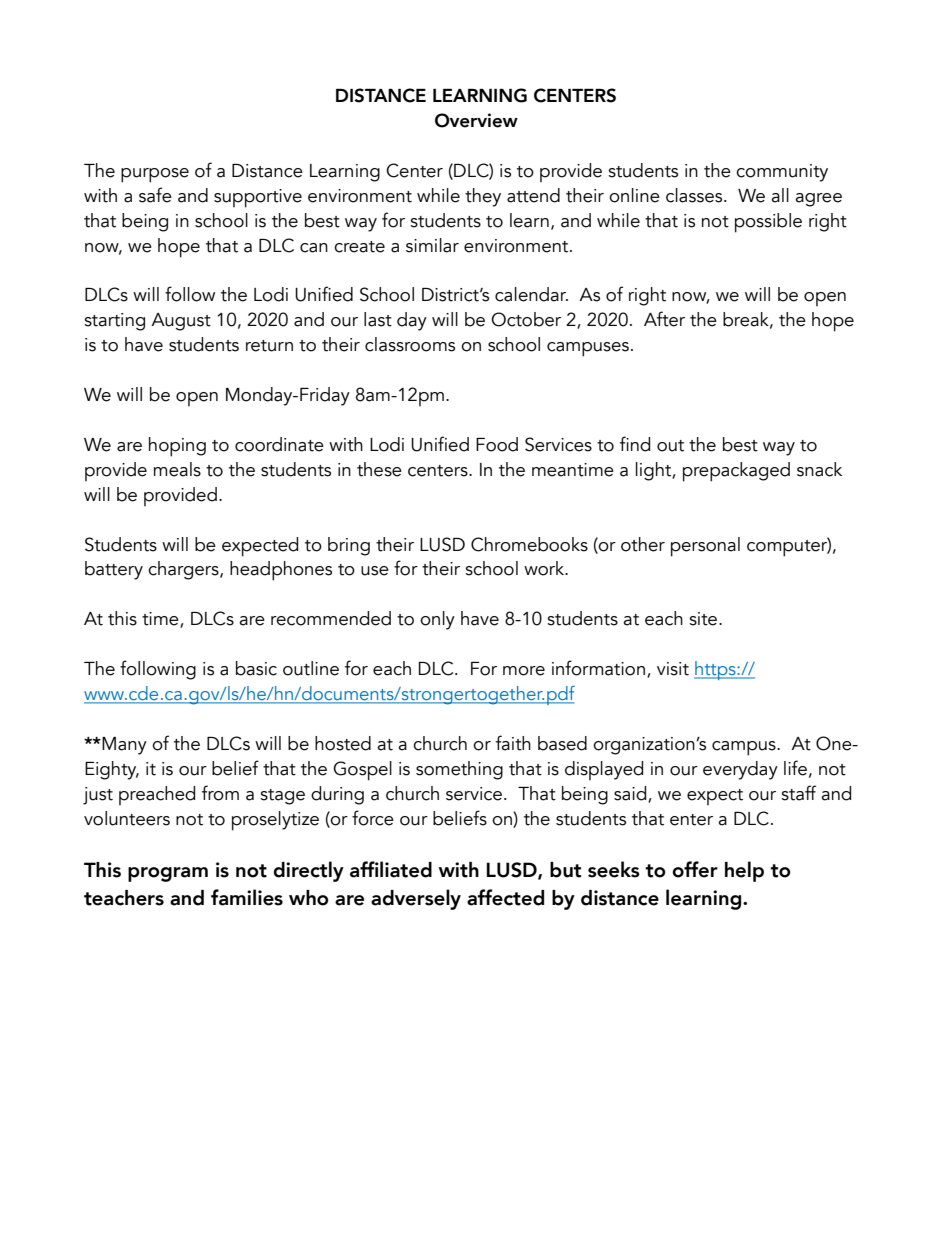  Describe the element at coordinates (476, 120) in the screenshot. I see `Overview` at that location.
